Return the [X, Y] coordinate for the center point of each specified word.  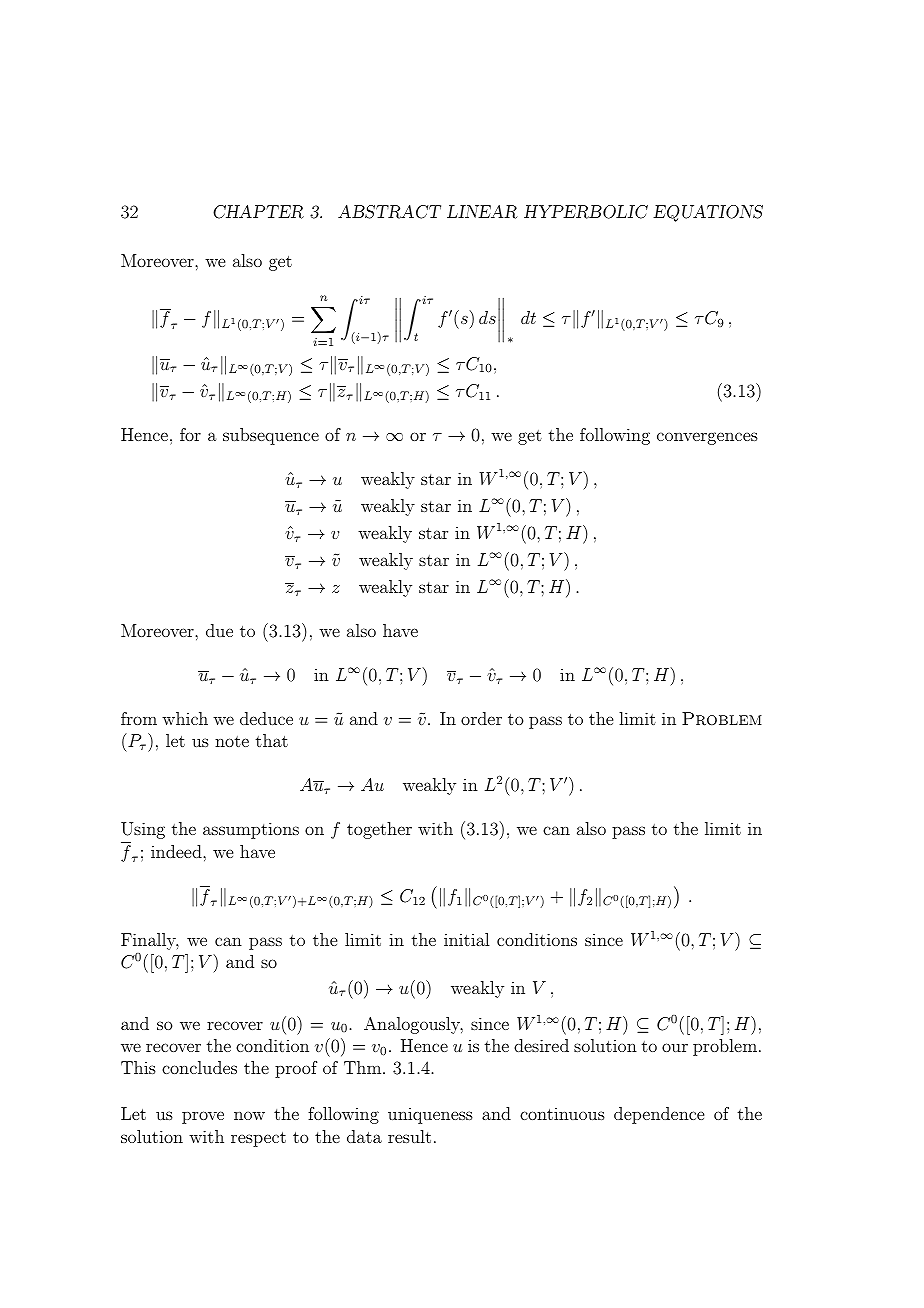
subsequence [271, 436]
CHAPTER [258, 212]
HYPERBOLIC [586, 212]
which [185, 718]
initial [466, 939]
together [379, 830]
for [190, 434]
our [675, 1047]
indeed [177, 851]
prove [203, 1117]
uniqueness [430, 1116]
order [481, 718]
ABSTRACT [389, 212]
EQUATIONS [708, 213]
